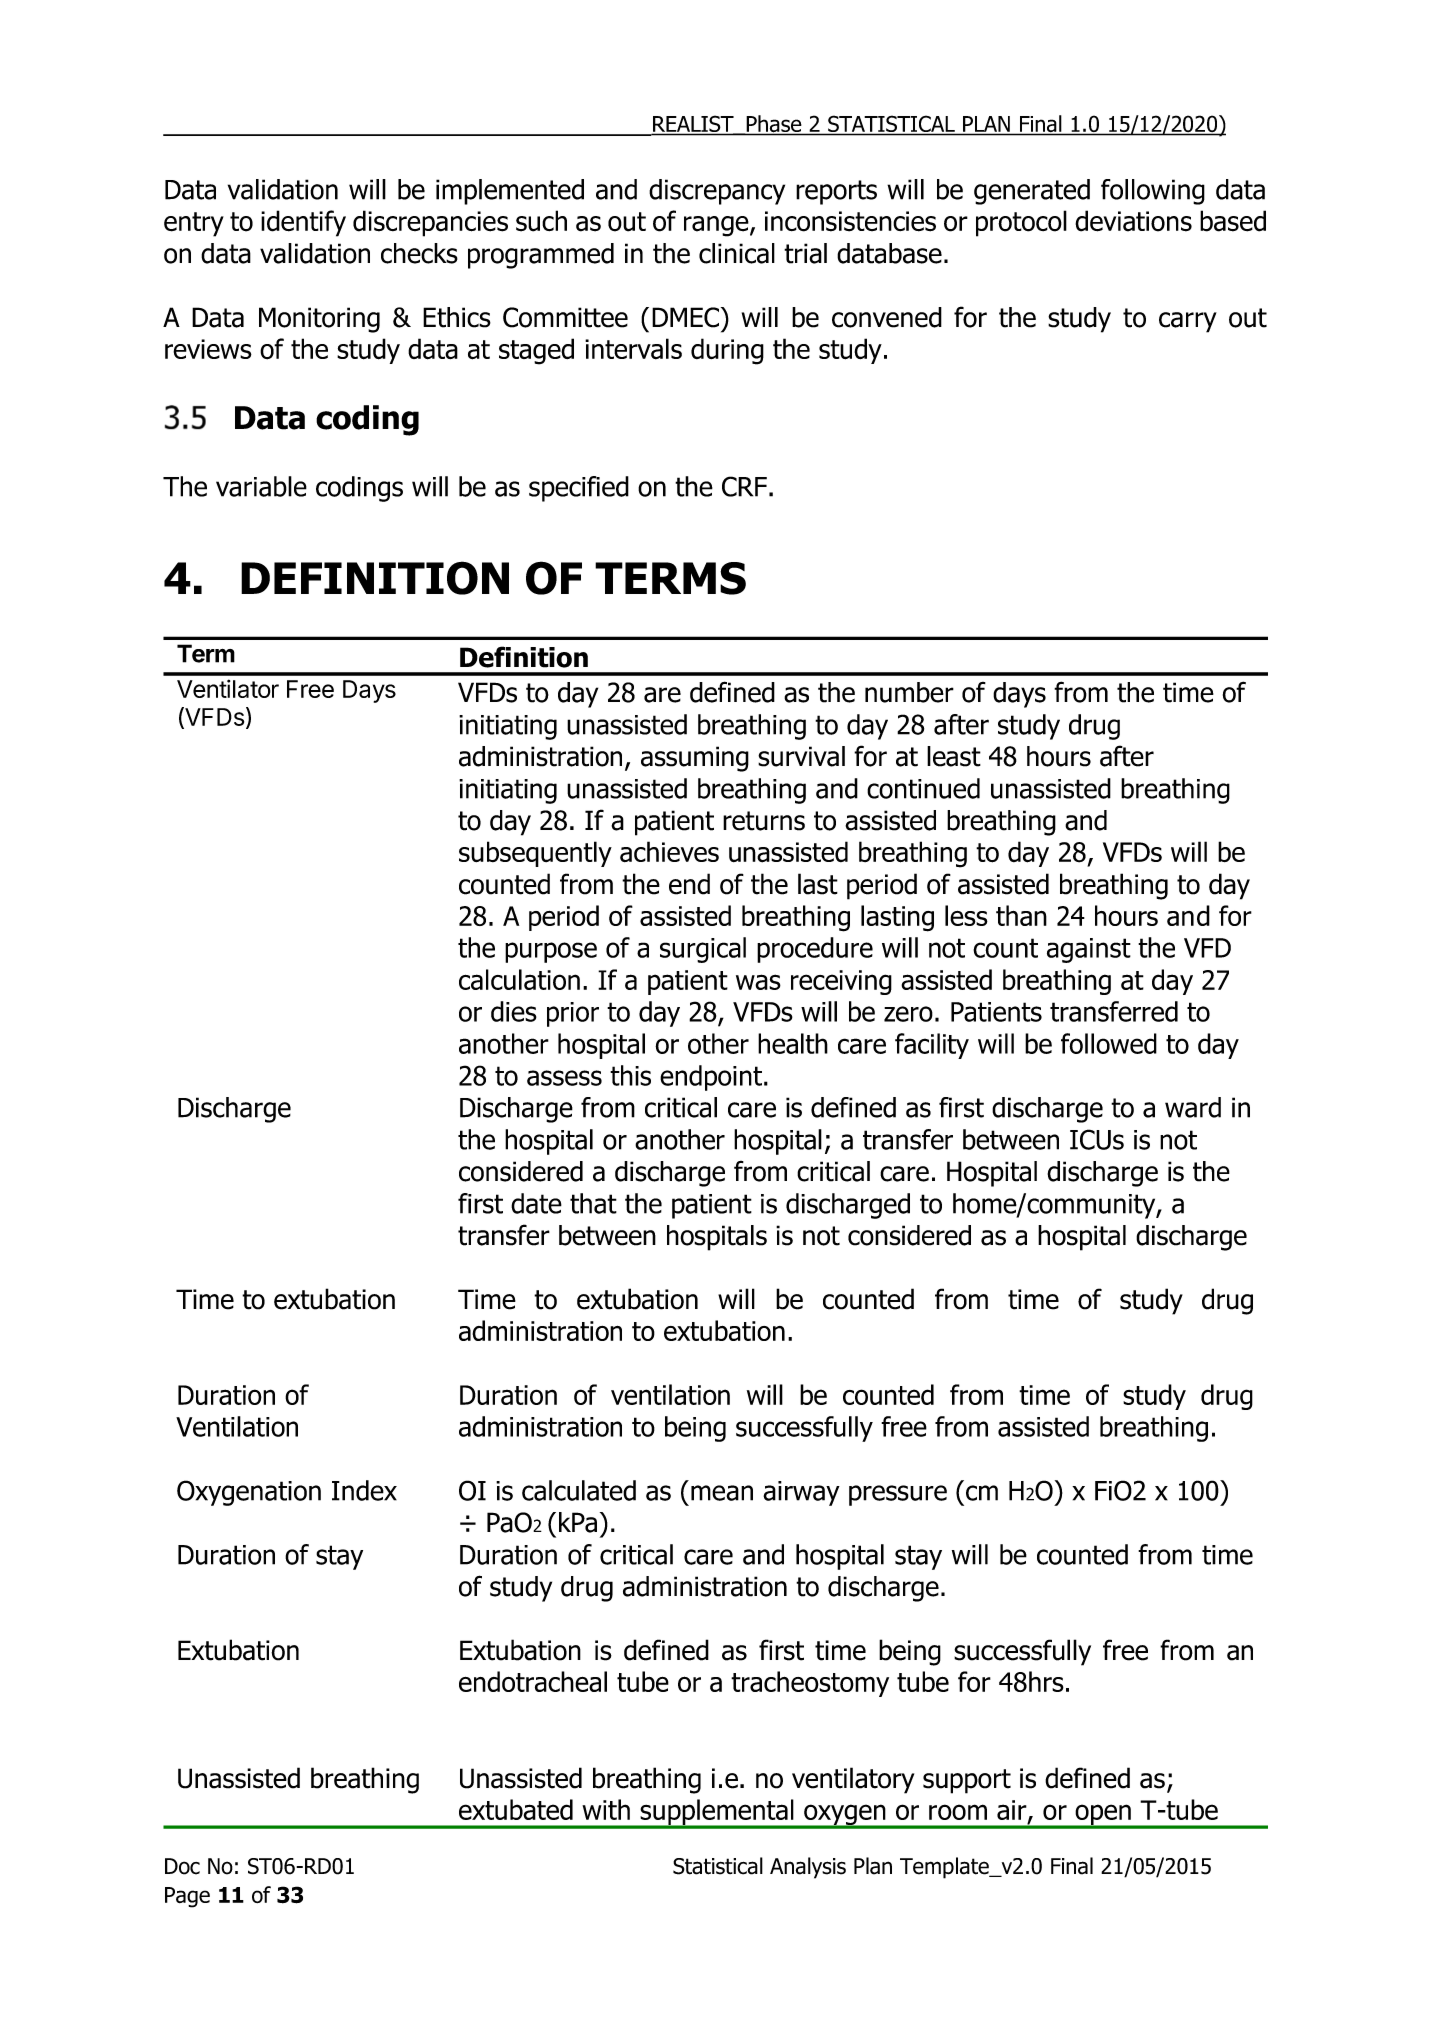 The width and height of the image is (1431, 2023). Describe the element at coordinates (958, 1812) in the image. I see `room` at that location.
